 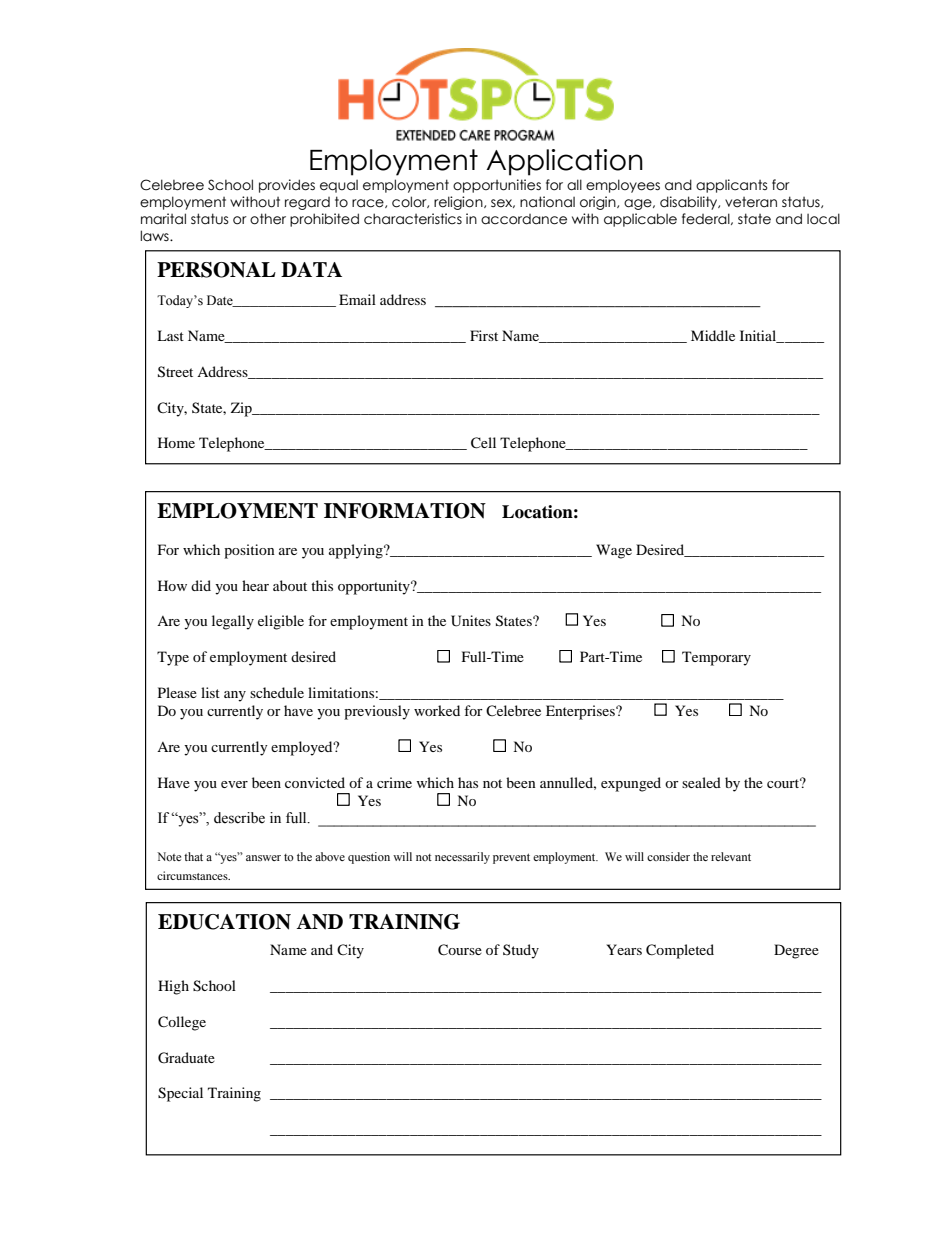 What do you see at coordinates (796, 951) in the screenshot?
I see `Degree` at bounding box center [796, 951].
